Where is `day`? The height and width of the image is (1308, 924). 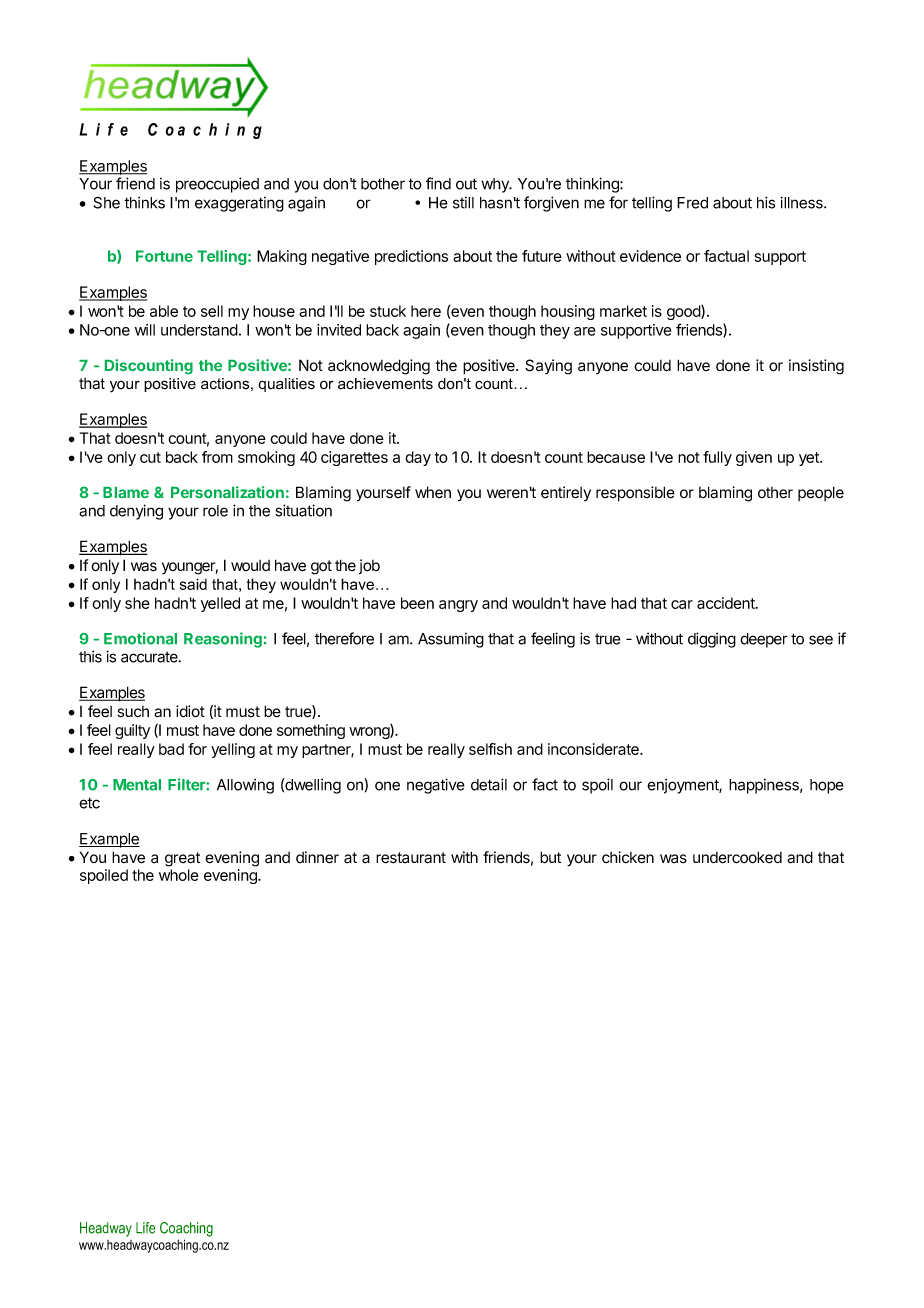 day is located at coordinates (418, 458).
